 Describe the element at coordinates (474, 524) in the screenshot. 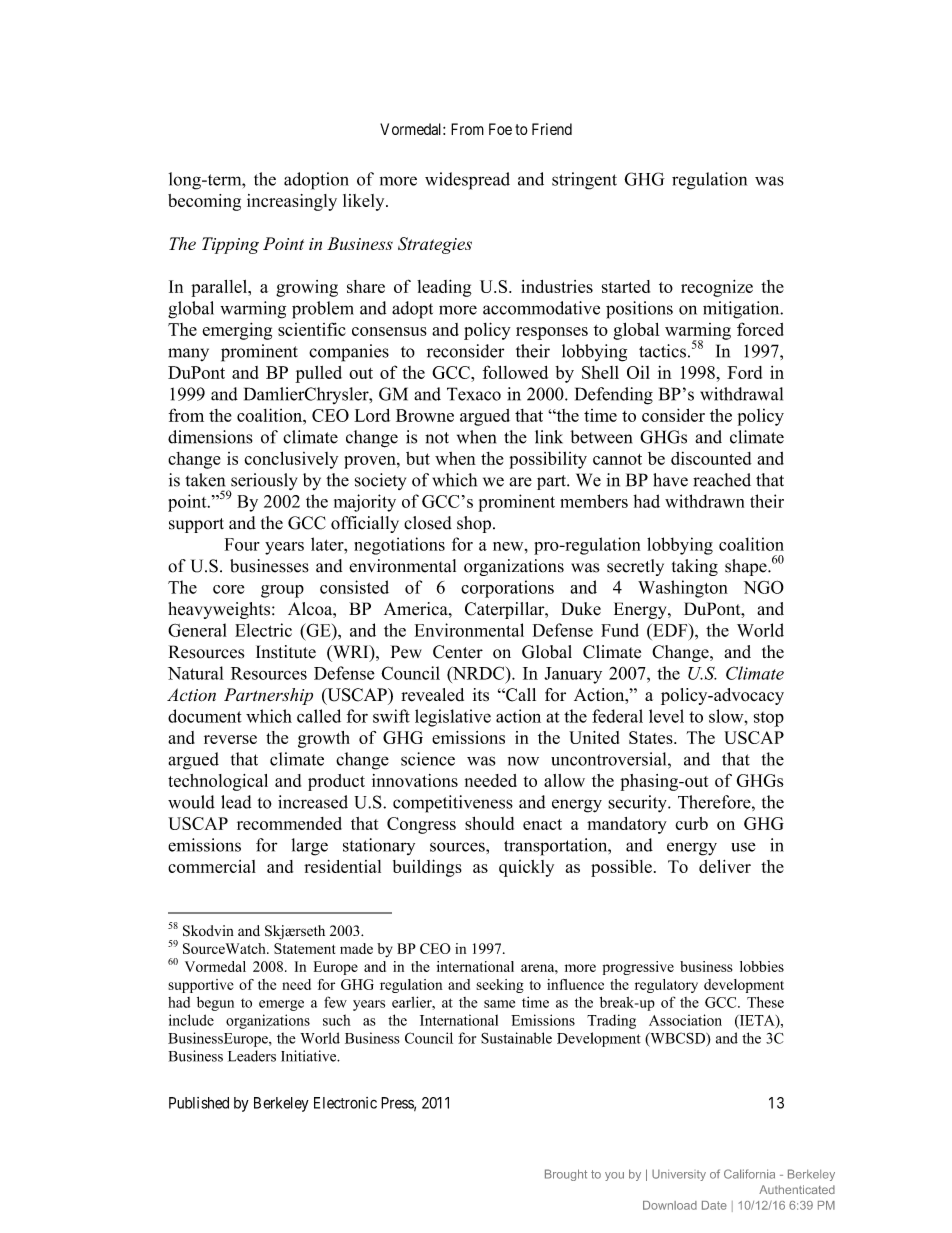

I see `shop` at that location.
